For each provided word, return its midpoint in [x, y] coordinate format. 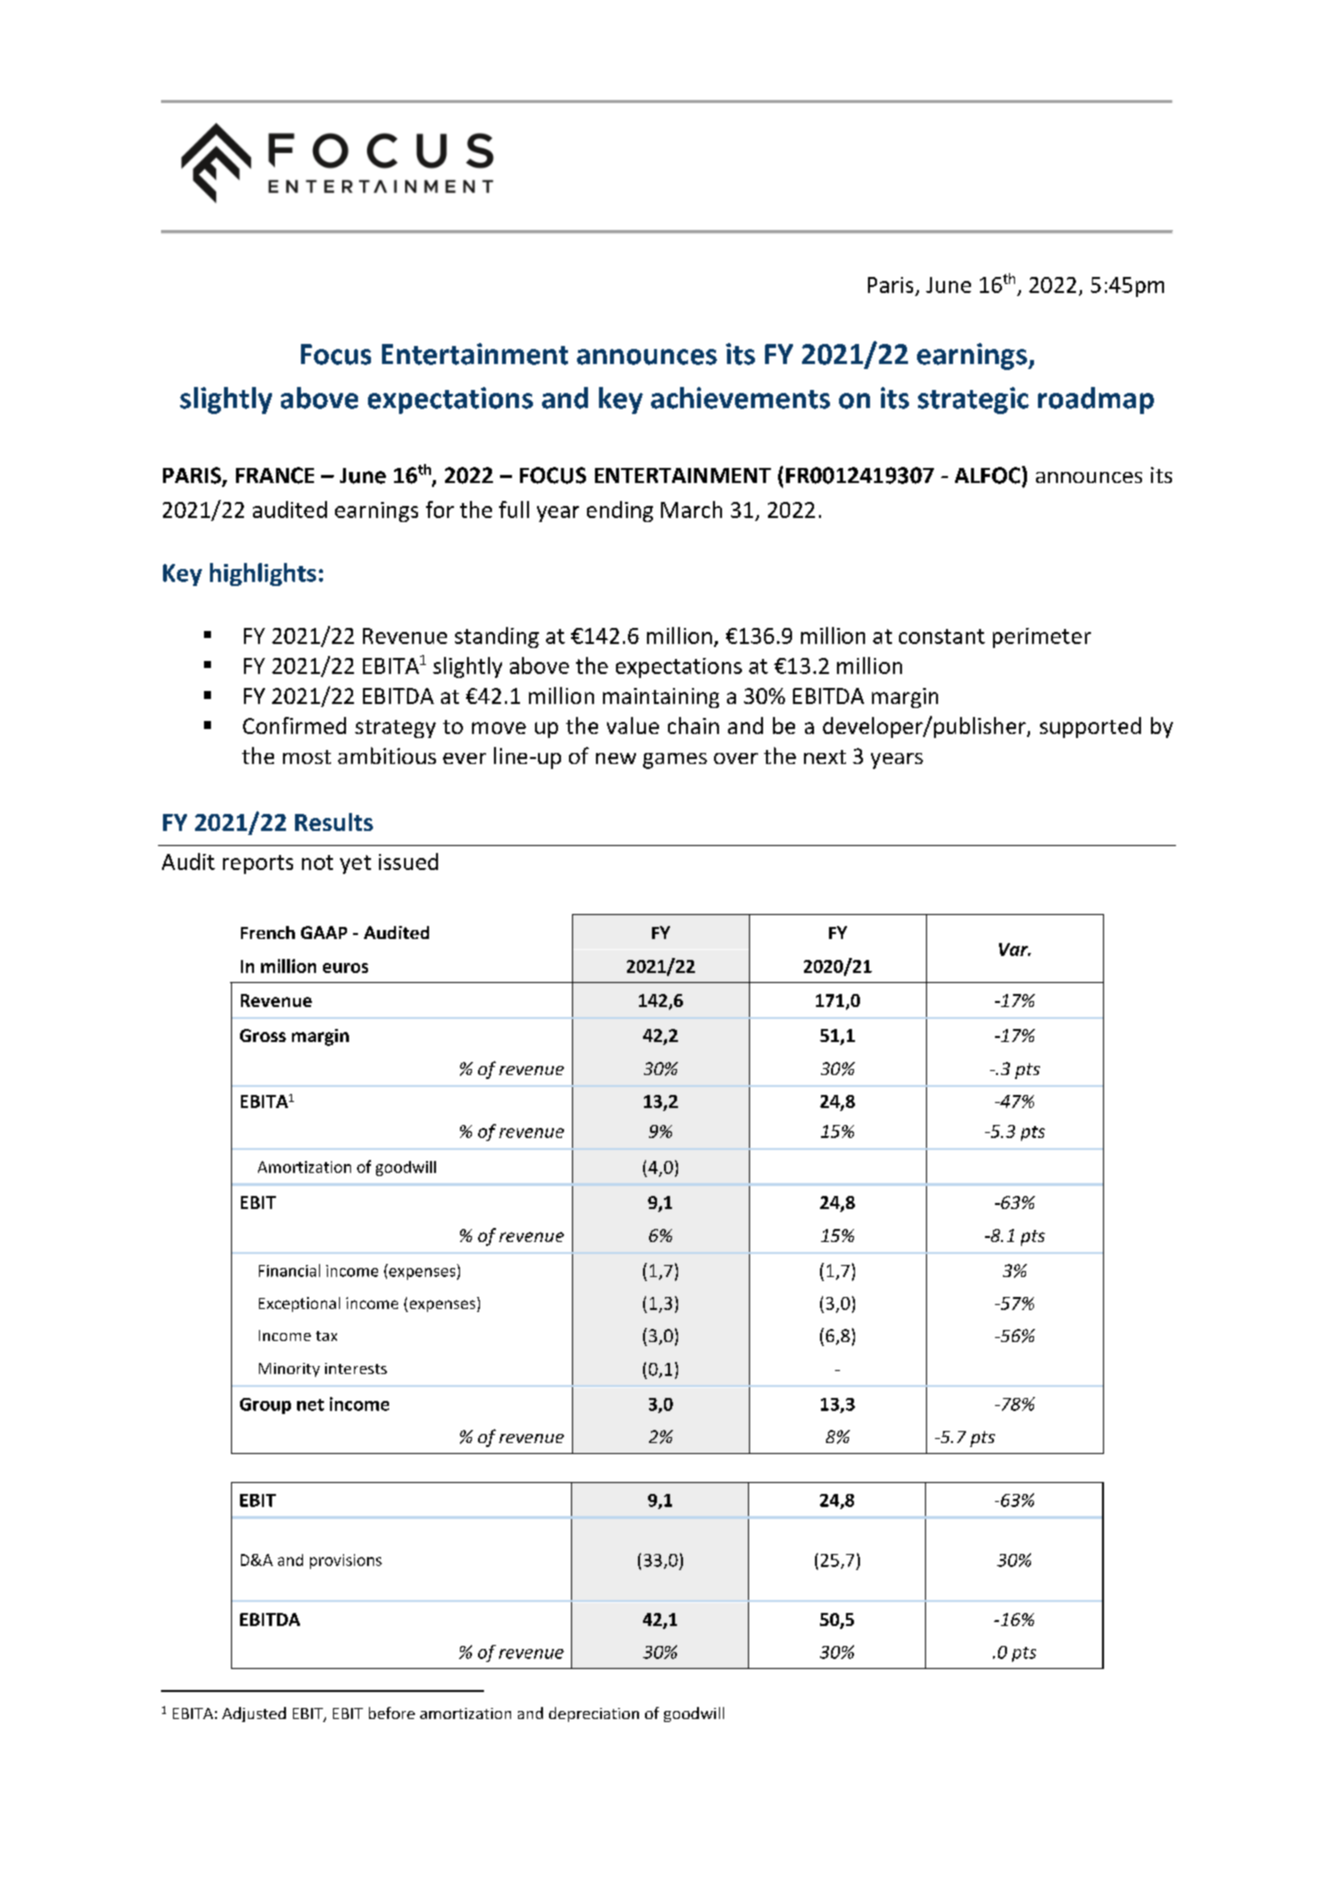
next [825, 757]
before [392, 1713]
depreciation [594, 1714]
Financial [289, 1270]
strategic [973, 400]
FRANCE [275, 475]
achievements [740, 398]
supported [1090, 727]
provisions [346, 1561]
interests [356, 1368]
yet [355, 864]
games [675, 761]
